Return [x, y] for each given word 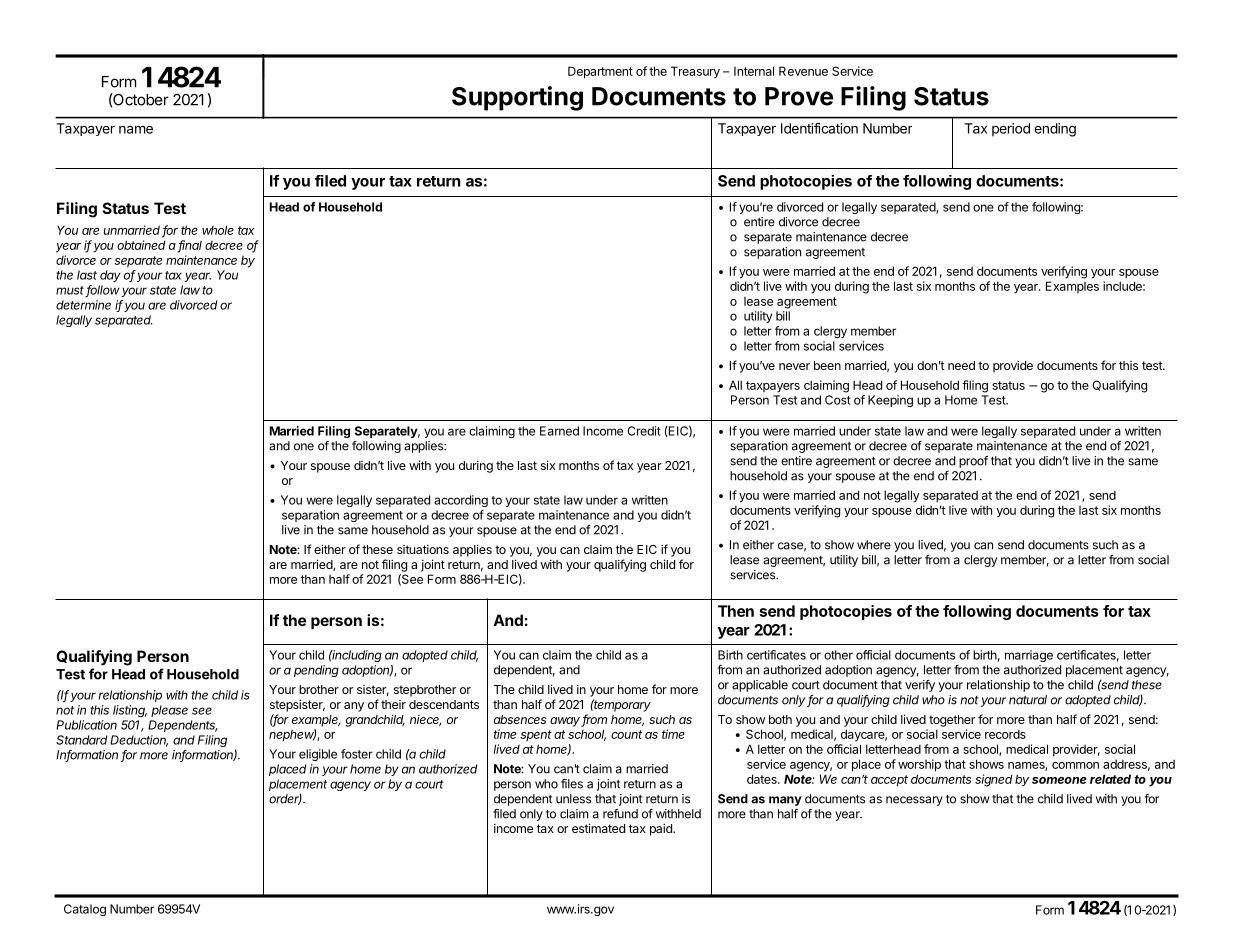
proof [973, 462]
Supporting [517, 98]
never [794, 366]
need [961, 365]
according [461, 501]
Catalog [85, 910]
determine [83, 305]
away [566, 722]
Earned [559, 431]
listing [130, 711]
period [1011, 130]
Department [600, 72]
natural [1028, 700]
